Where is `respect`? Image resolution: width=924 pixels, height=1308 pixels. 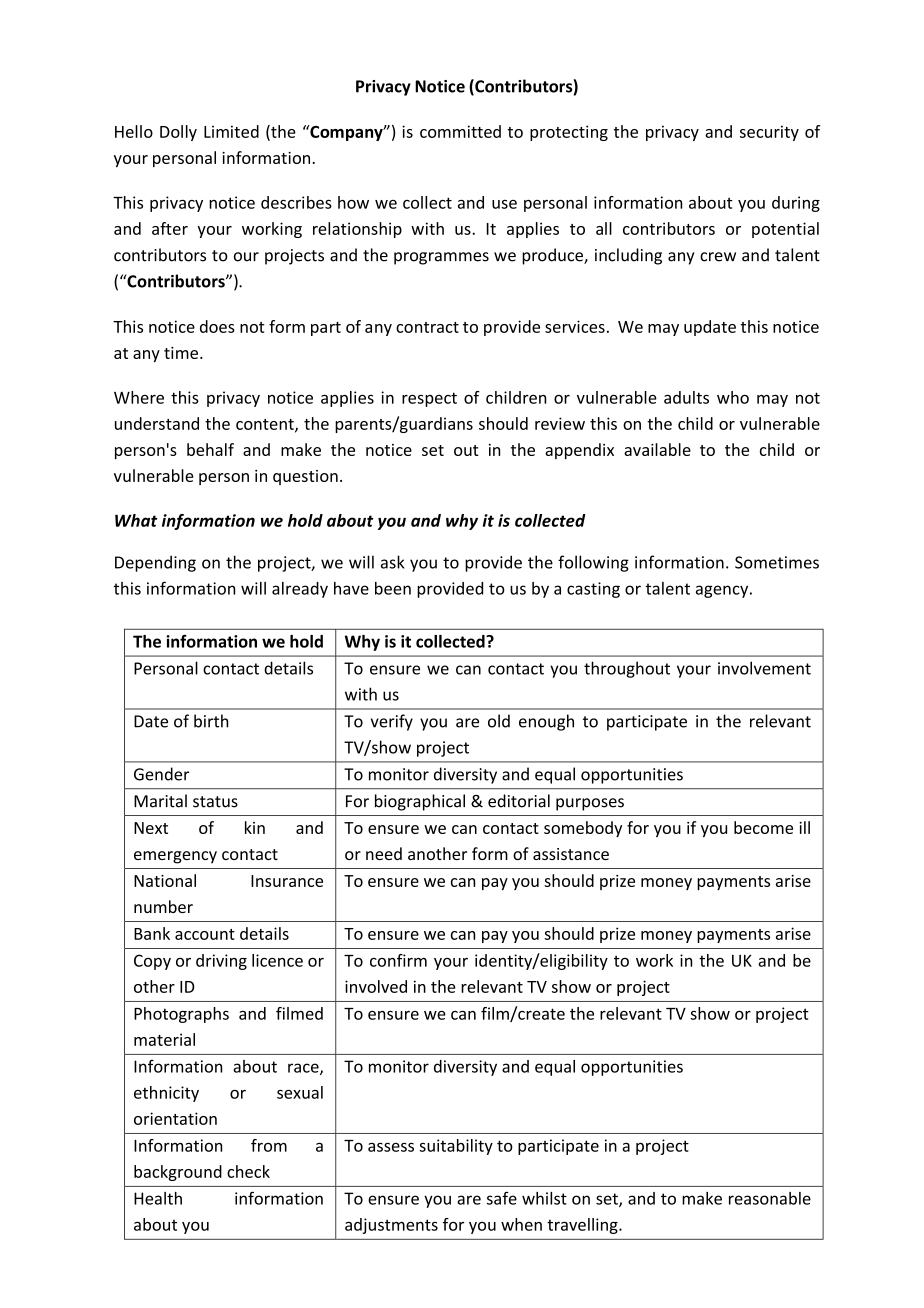
respect is located at coordinates (429, 399).
